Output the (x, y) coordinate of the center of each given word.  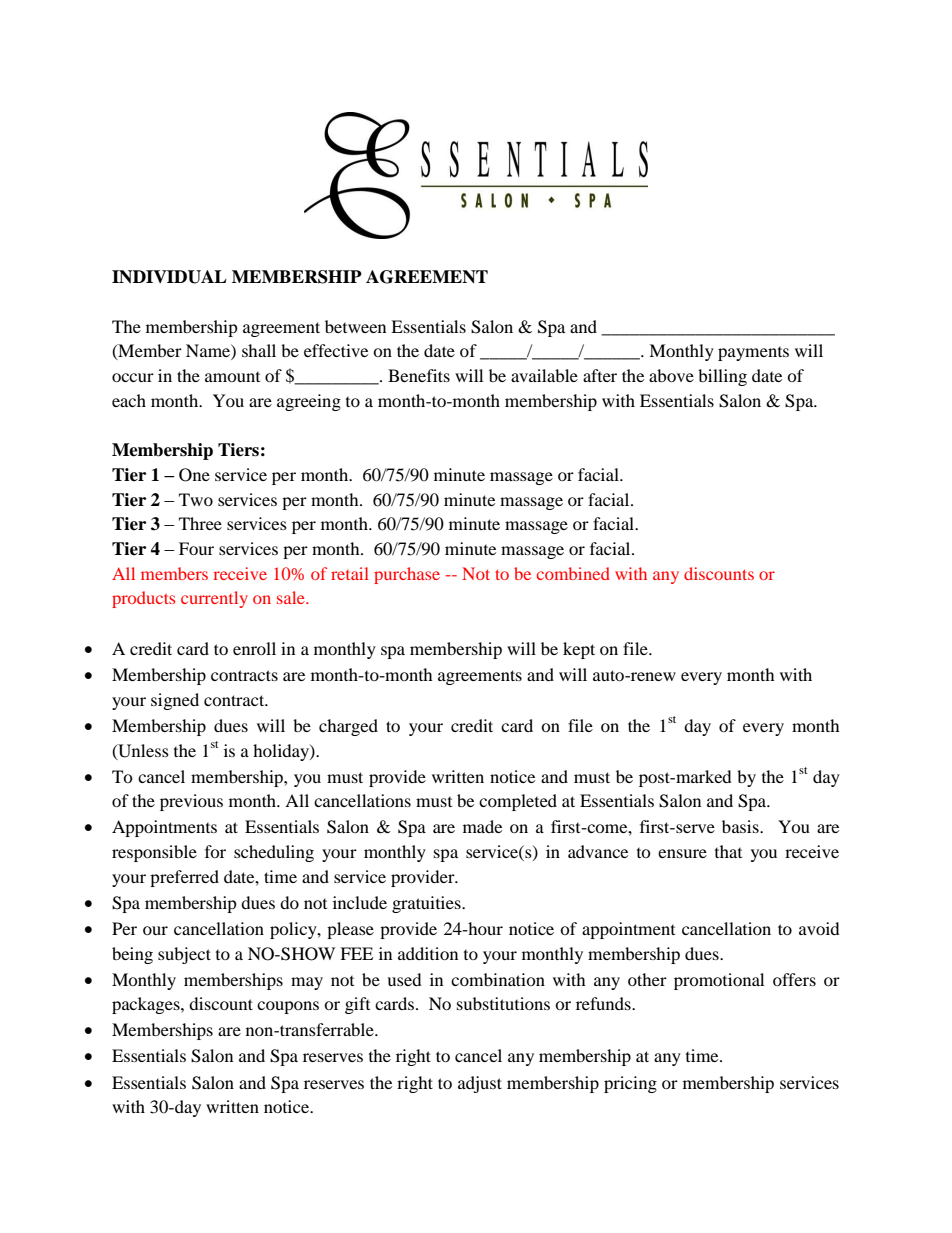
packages (147, 1005)
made (482, 826)
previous (191, 802)
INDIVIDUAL (169, 277)
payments (753, 354)
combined (573, 573)
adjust (480, 1084)
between (355, 326)
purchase (407, 575)
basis (741, 826)
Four (196, 548)
